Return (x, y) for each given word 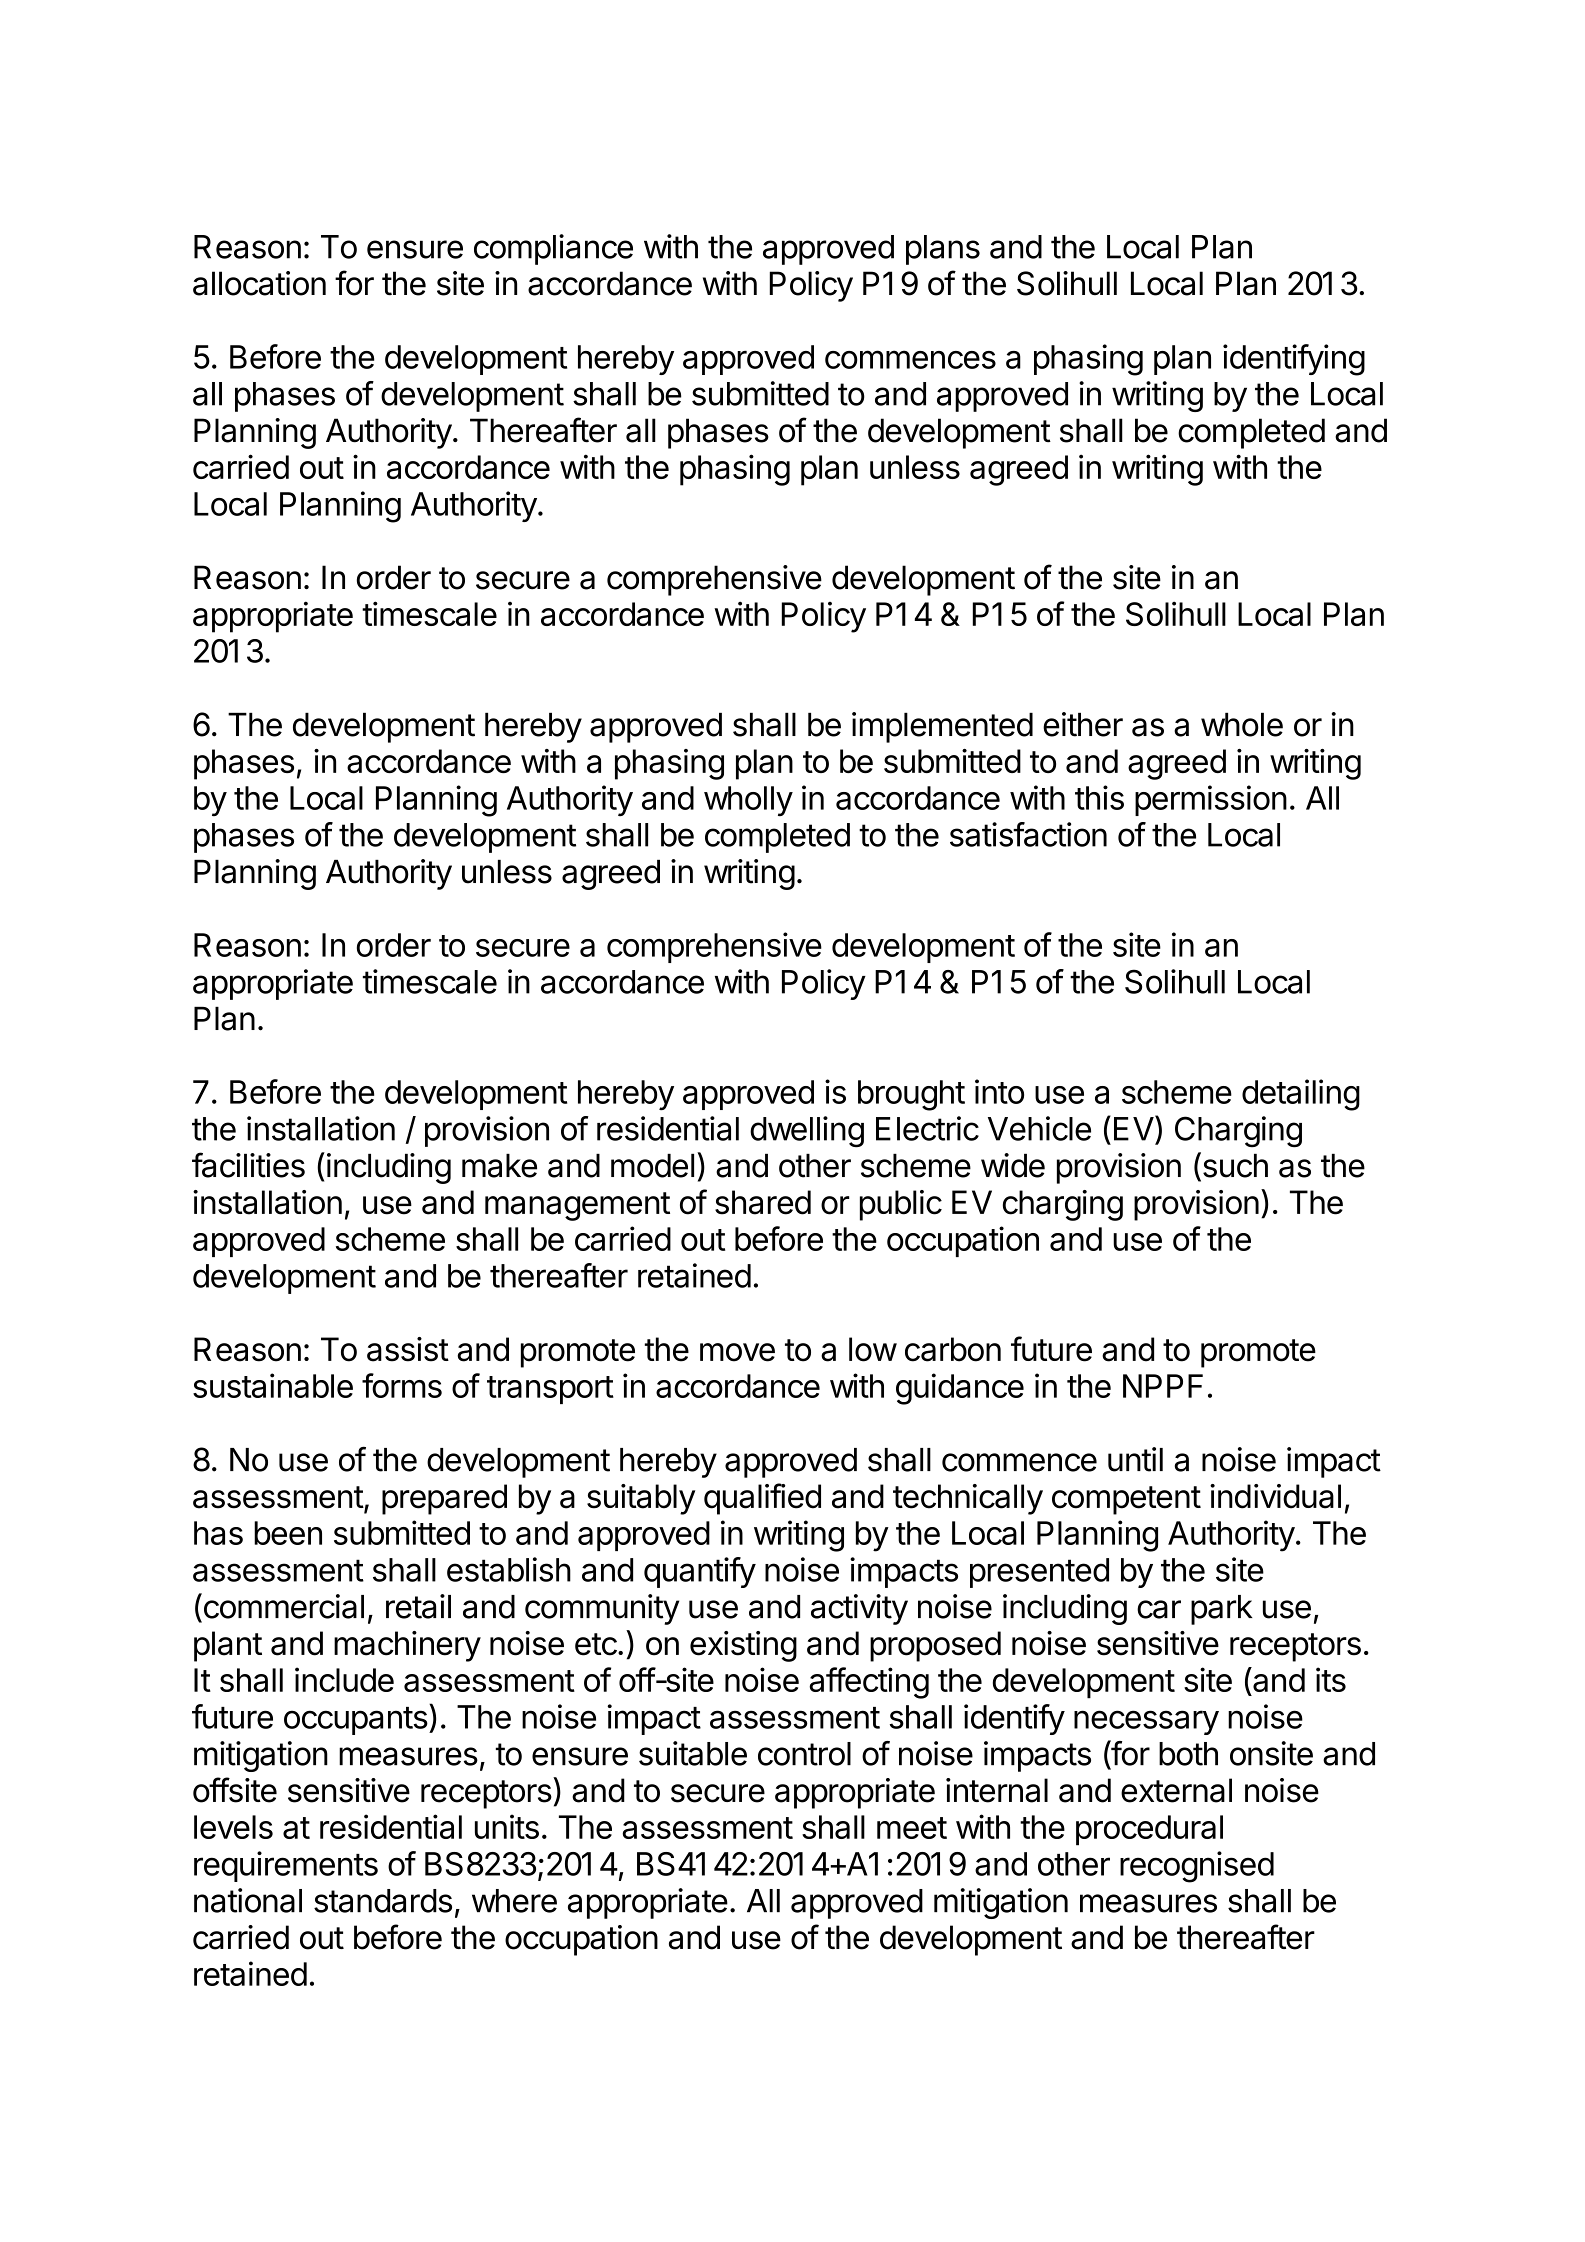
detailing (1301, 1095)
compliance (553, 249)
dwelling (807, 1132)
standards (383, 1901)
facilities (248, 1165)
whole (1242, 725)
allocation (259, 283)
